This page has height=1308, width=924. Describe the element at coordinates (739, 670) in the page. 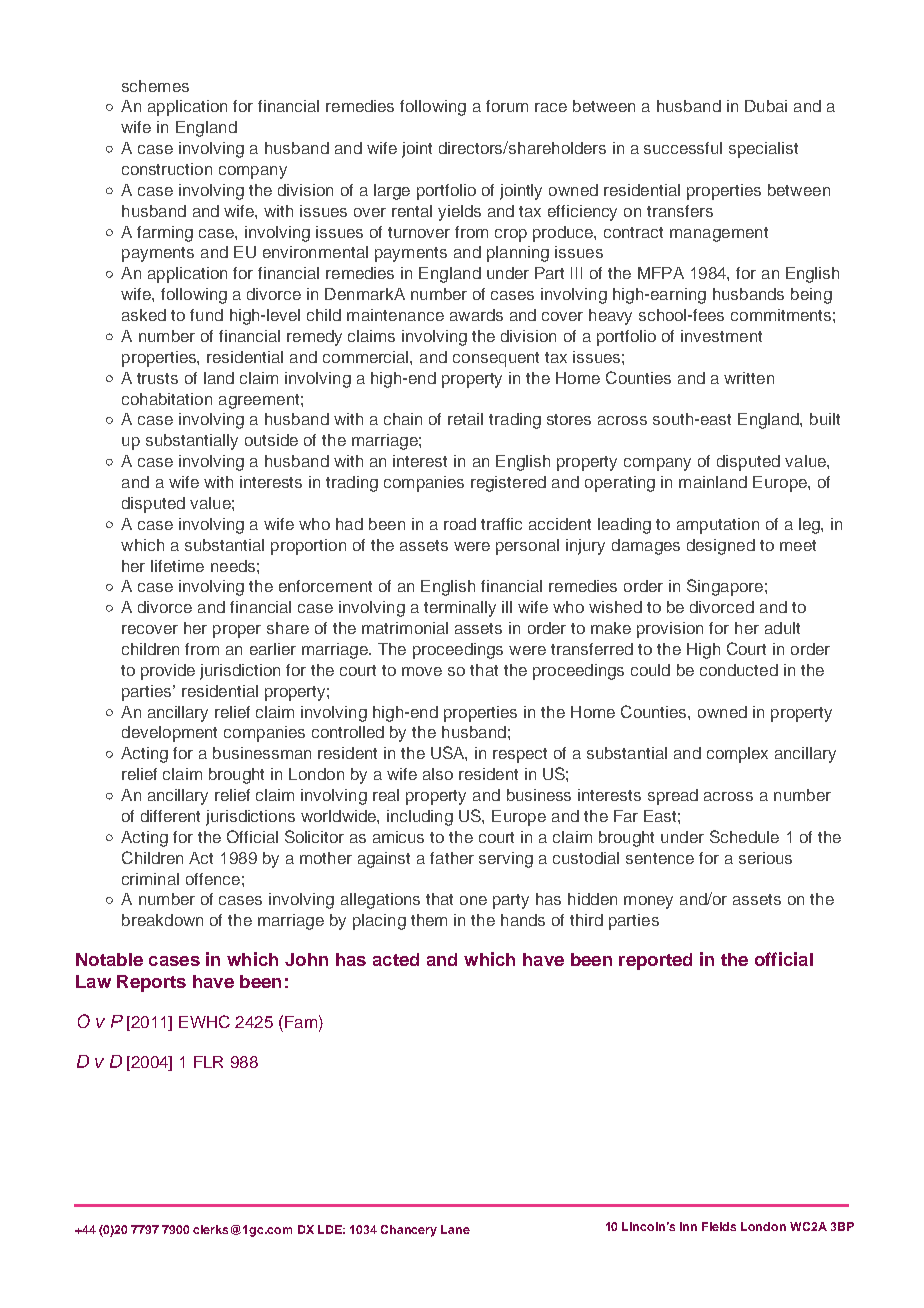

I see `conducted` at that location.
